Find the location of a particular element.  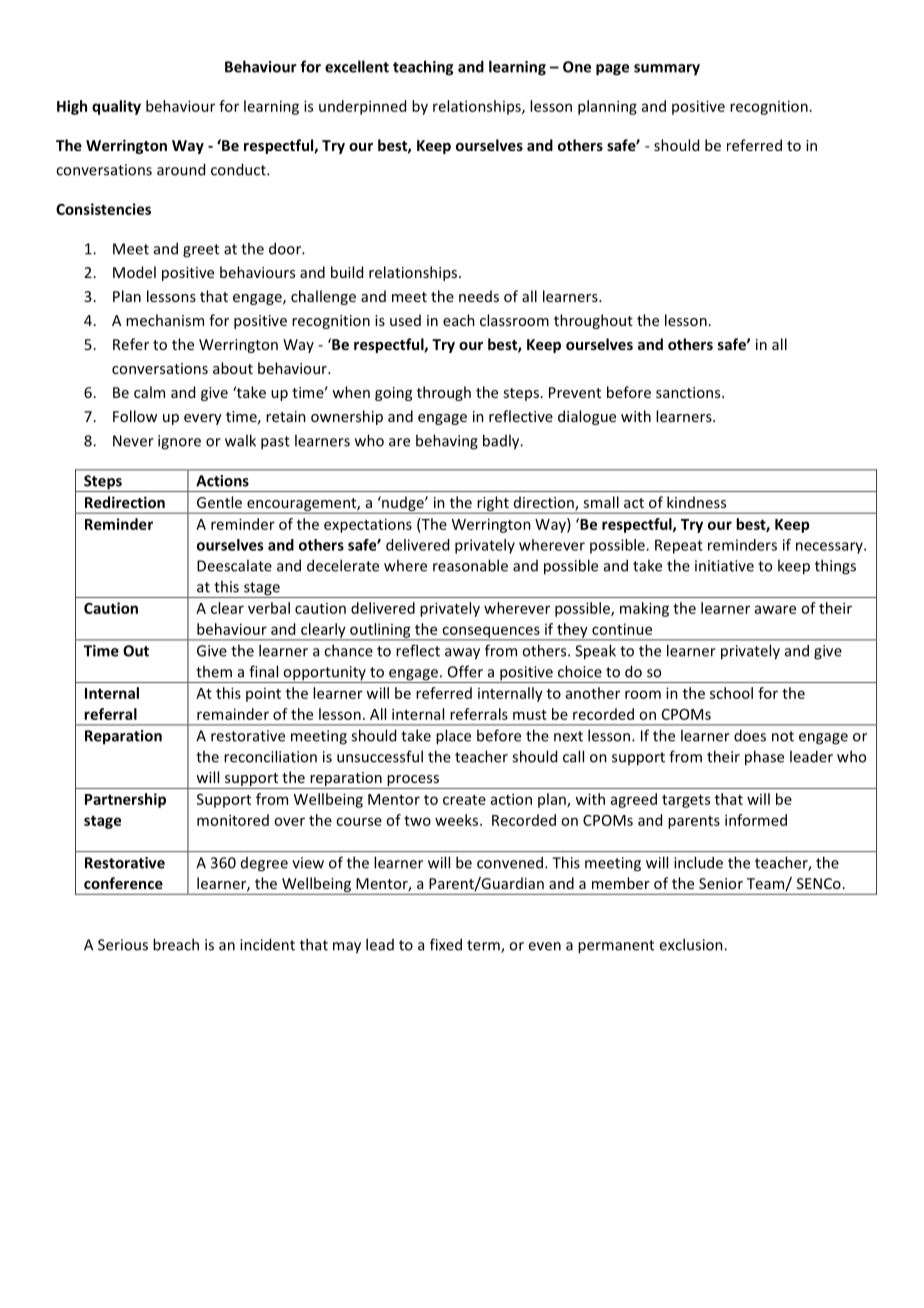

underpinned is located at coordinates (362, 107).
